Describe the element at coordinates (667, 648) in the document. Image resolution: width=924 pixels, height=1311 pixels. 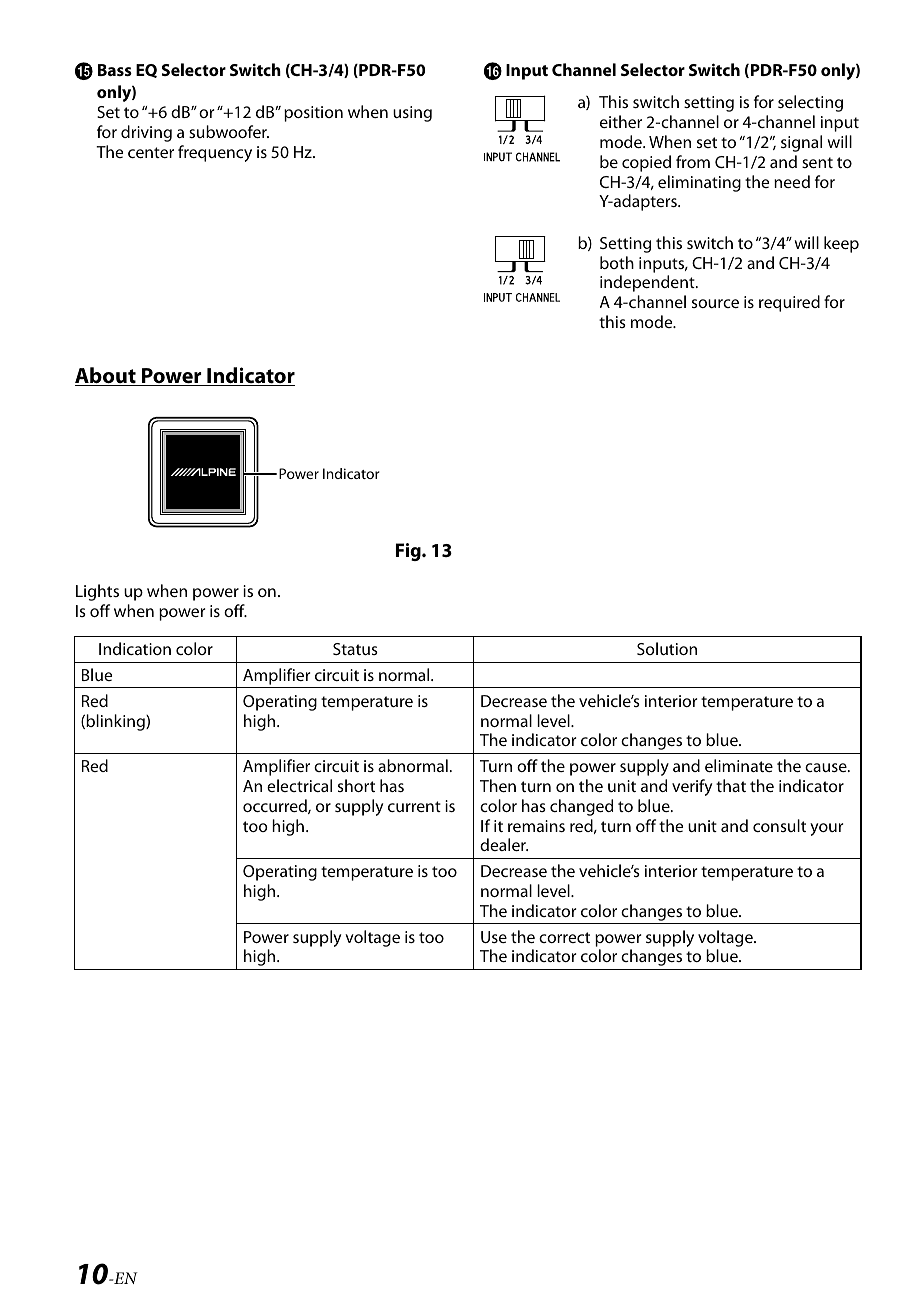
I see `Solution` at that location.
